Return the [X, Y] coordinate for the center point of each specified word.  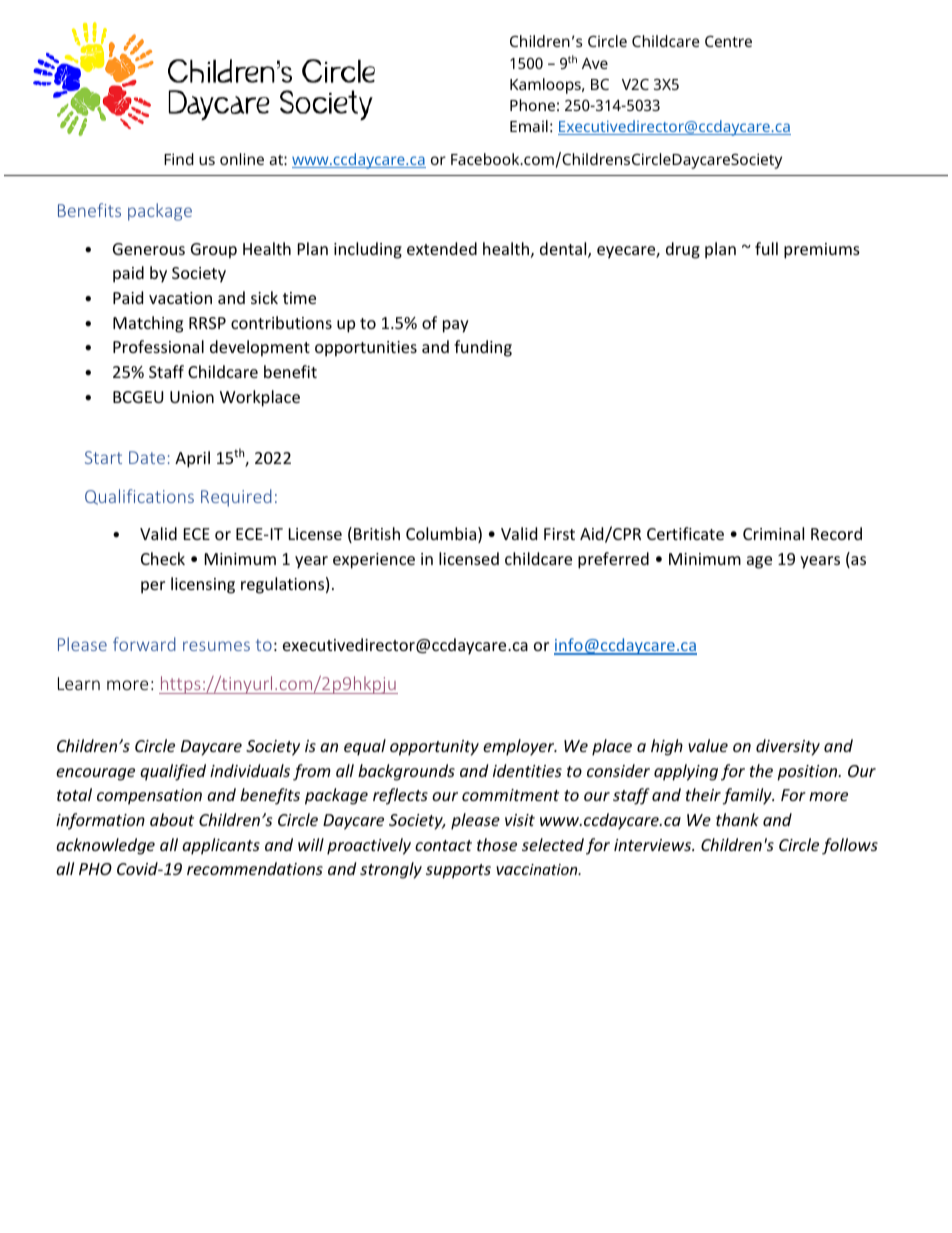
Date [147, 457]
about [172, 819]
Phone [532, 105]
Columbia [442, 535]
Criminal [773, 533]
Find [179, 159]
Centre [728, 41]
